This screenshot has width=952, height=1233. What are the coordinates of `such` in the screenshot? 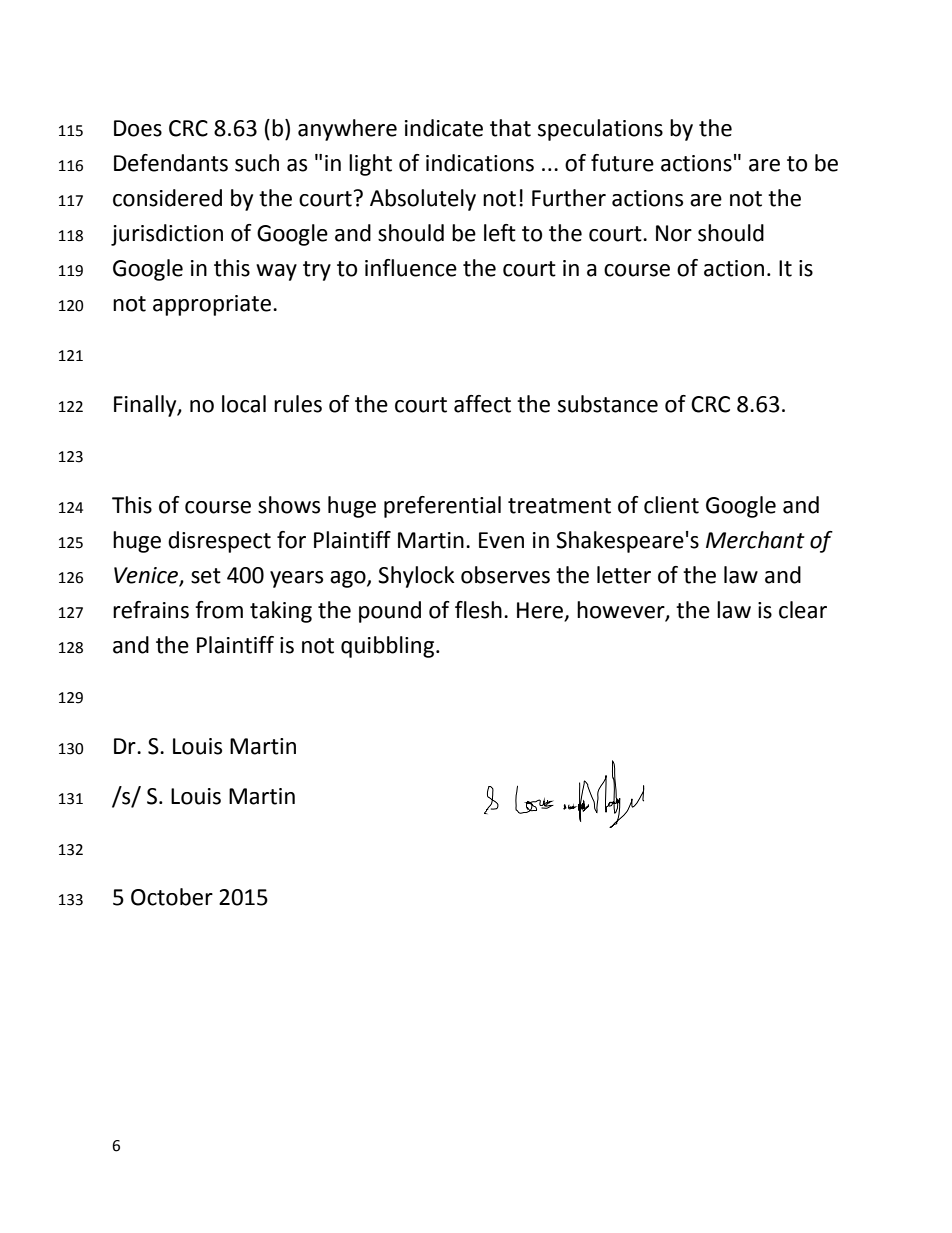 It's located at (257, 163).
